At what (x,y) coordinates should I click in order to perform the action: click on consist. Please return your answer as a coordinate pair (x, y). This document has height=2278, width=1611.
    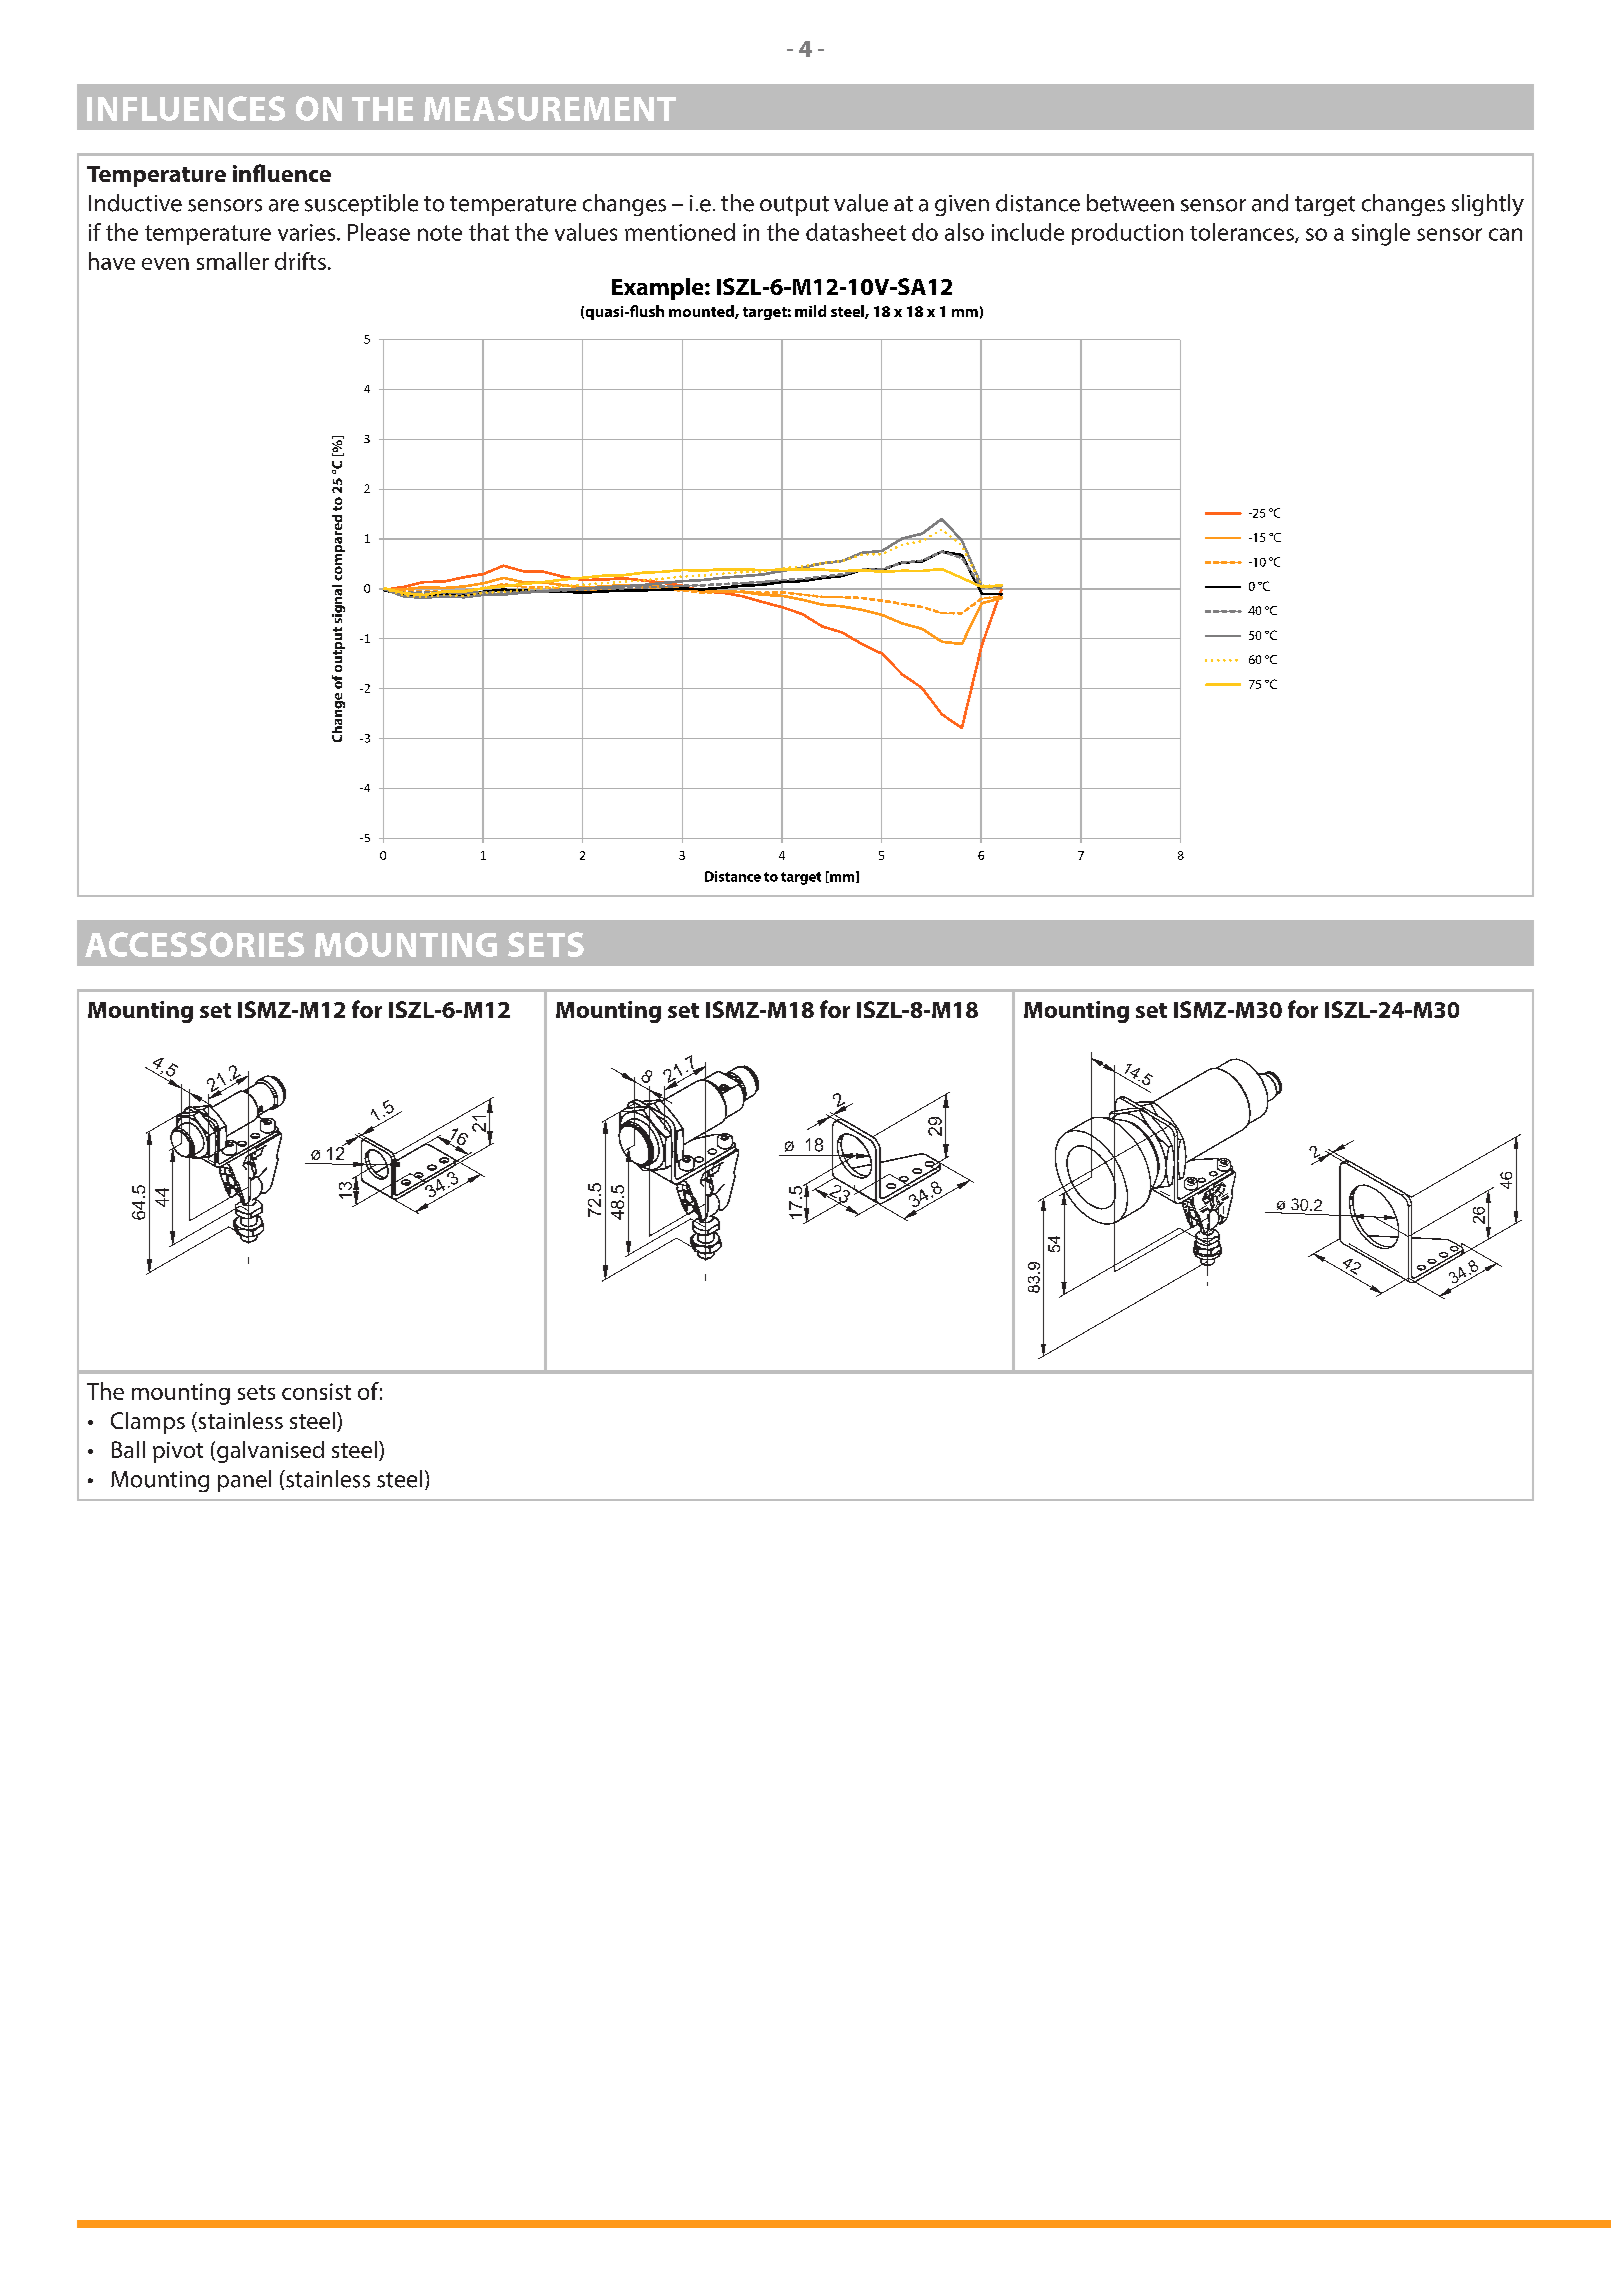
    Looking at the image, I should click on (316, 1391).
